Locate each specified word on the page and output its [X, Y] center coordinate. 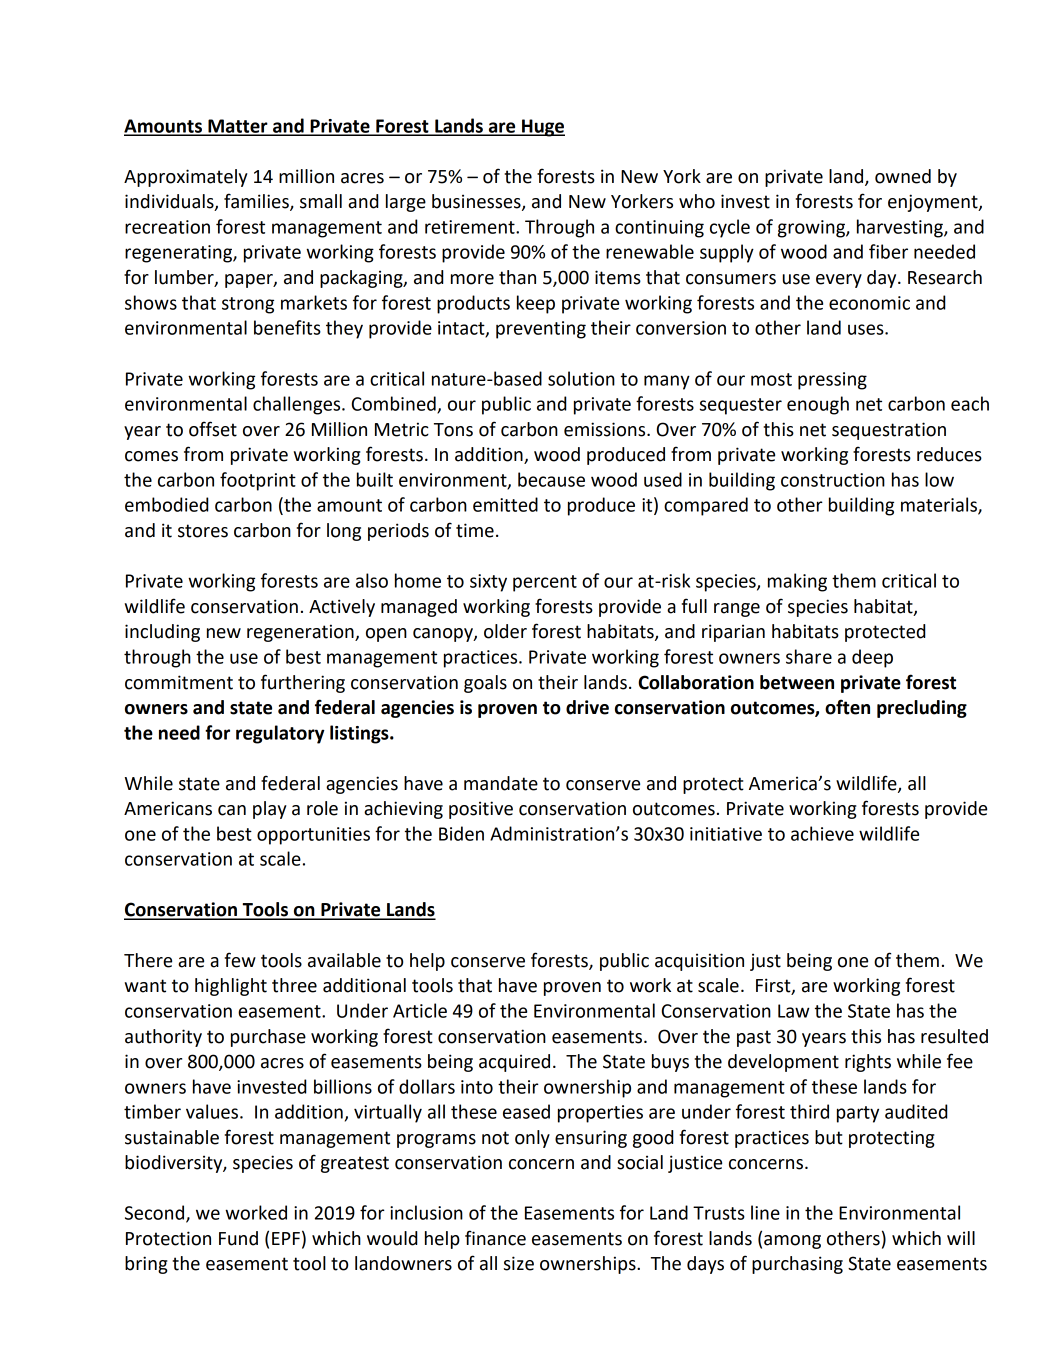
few [240, 960]
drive [587, 707]
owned [903, 176]
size [519, 1263]
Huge [542, 128]
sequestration [889, 431]
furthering [303, 683]
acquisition [699, 962]
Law [794, 1011]
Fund [238, 1238]
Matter [238, 127]
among [792, 1242]
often [847, 707]
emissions [606, 429]
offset [213, 429]
